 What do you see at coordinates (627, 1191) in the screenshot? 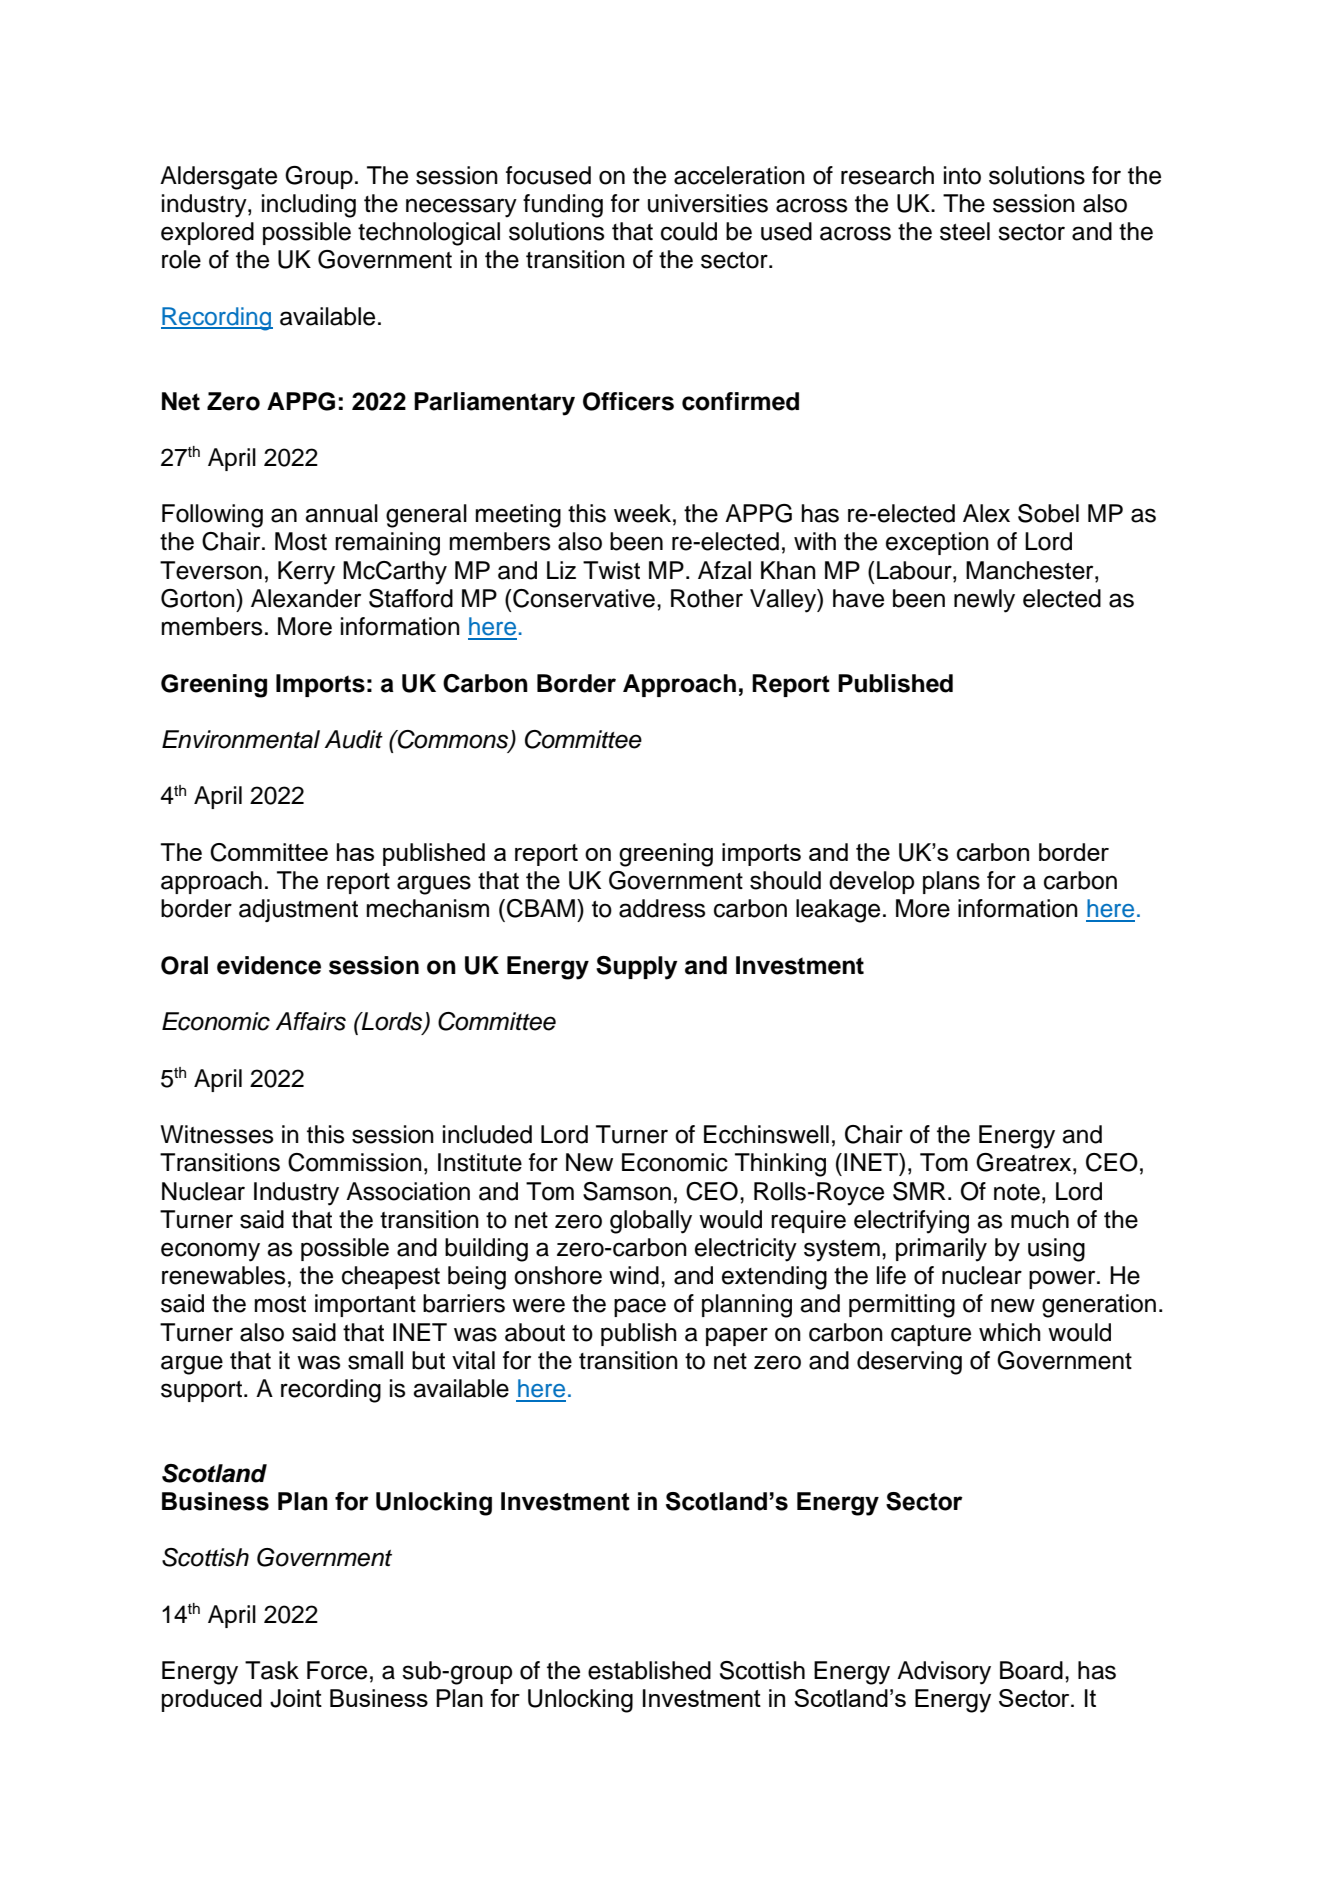
I see `Samson` at bounding box center [627, 1191].
